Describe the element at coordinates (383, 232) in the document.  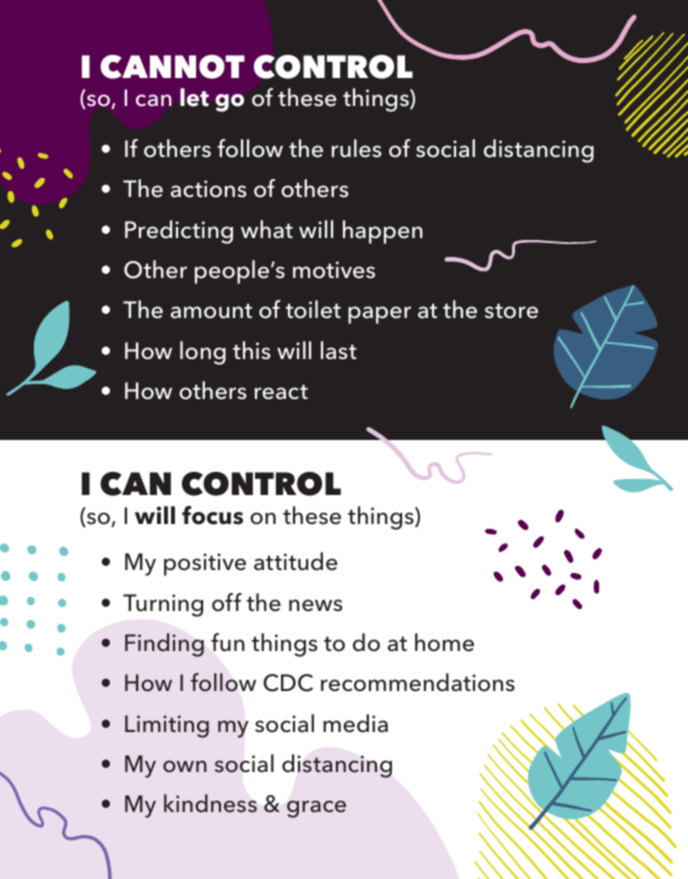
I see `happen` at that location.
